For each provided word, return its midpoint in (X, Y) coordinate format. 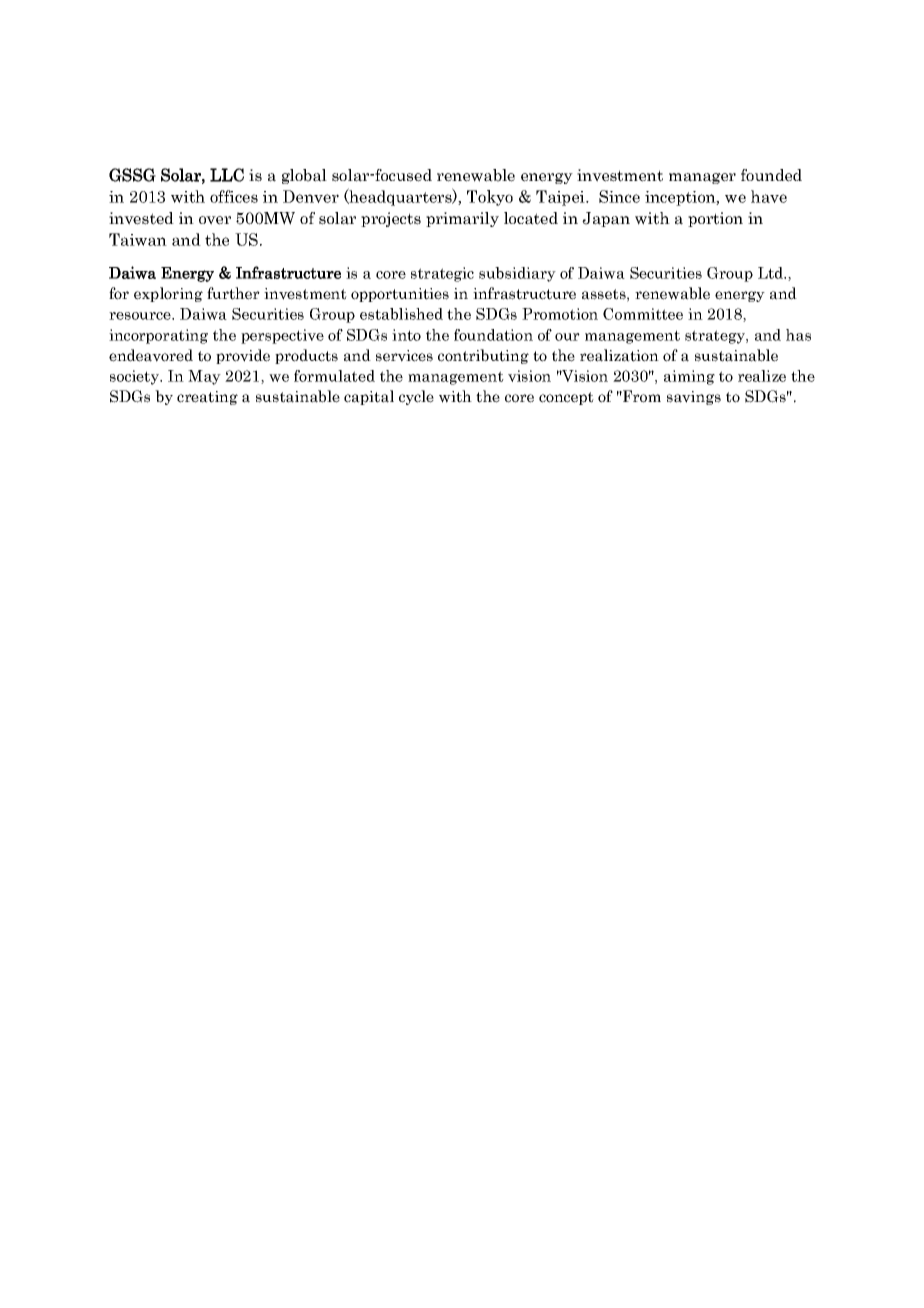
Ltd (771, 273)
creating (207, 398)
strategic (442, 274)
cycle (416, 397)
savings (694, 398)
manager (702, 178)
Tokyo (490, 198)
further (233, 293)
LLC (227, 175)
